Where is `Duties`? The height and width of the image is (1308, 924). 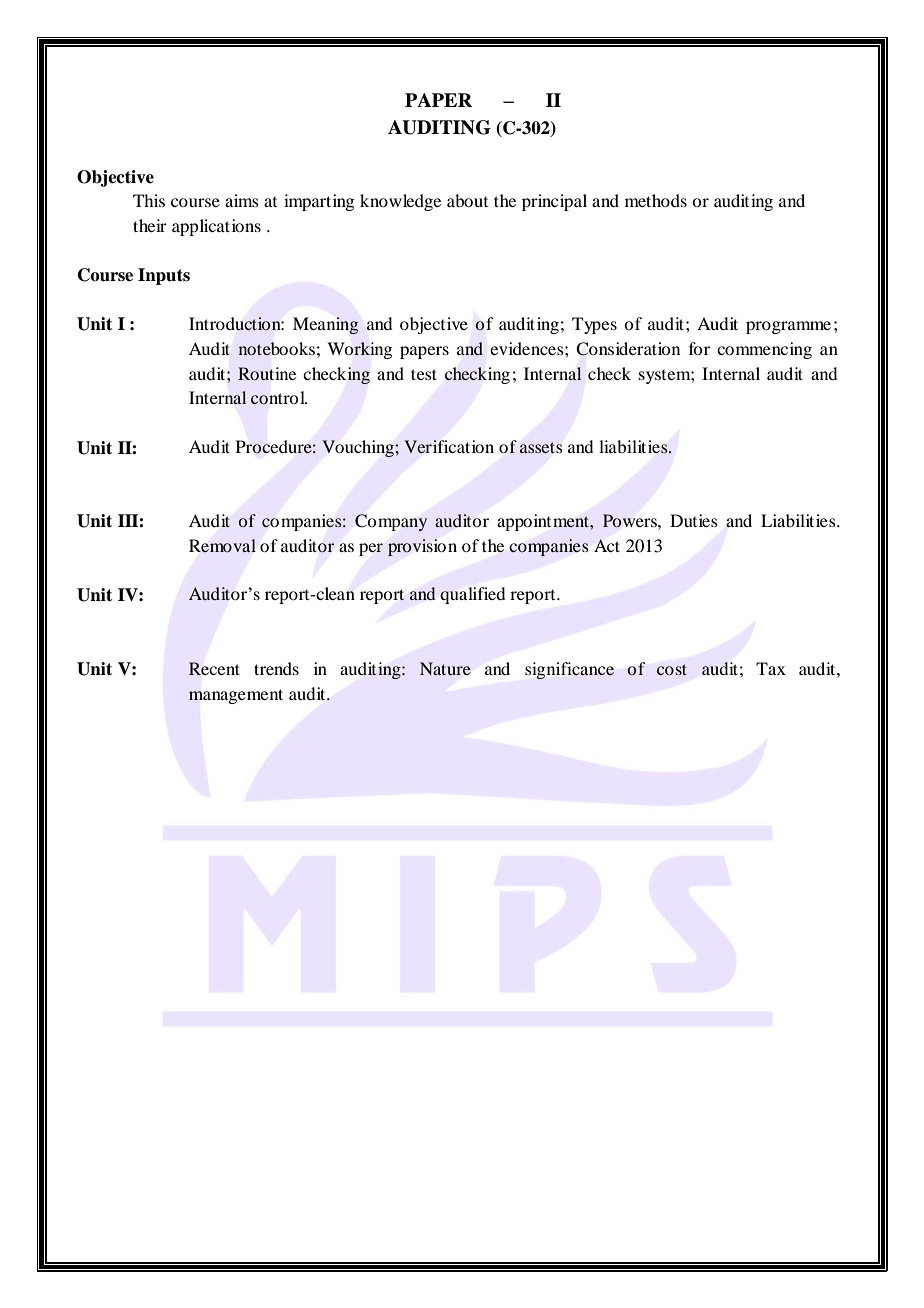 Duties is located at coordinates (694, 520).
